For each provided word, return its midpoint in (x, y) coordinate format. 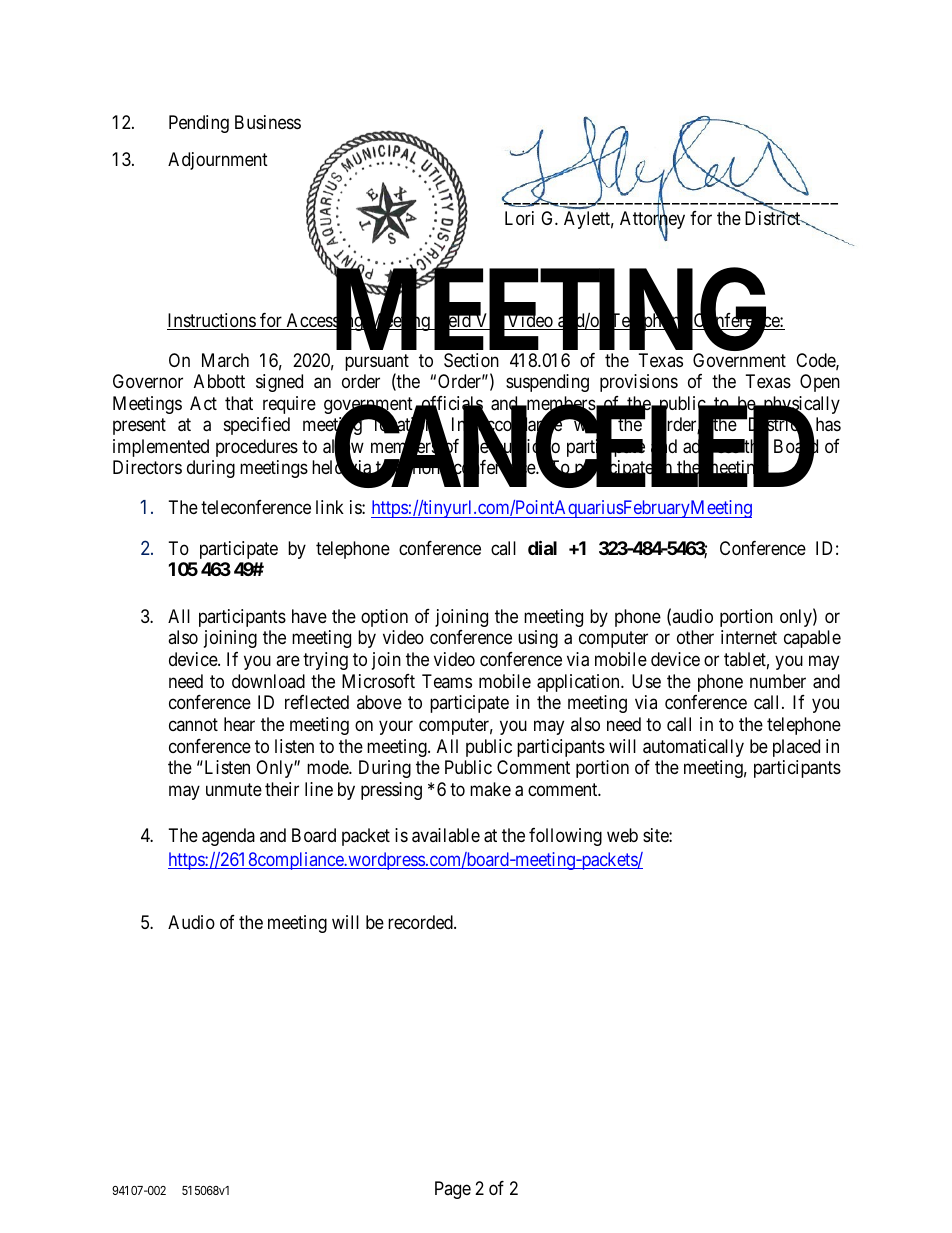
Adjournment (218, 161)
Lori (519, 218)
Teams (447, 681)
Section (471, 360)
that (239, 403)
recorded (421, 922)
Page (453, 1190)
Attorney (652, 221)
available (446, 835)
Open (820, 383)
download (268, 681)
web (622, 835)
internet (749, 637)
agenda (228, 837)
